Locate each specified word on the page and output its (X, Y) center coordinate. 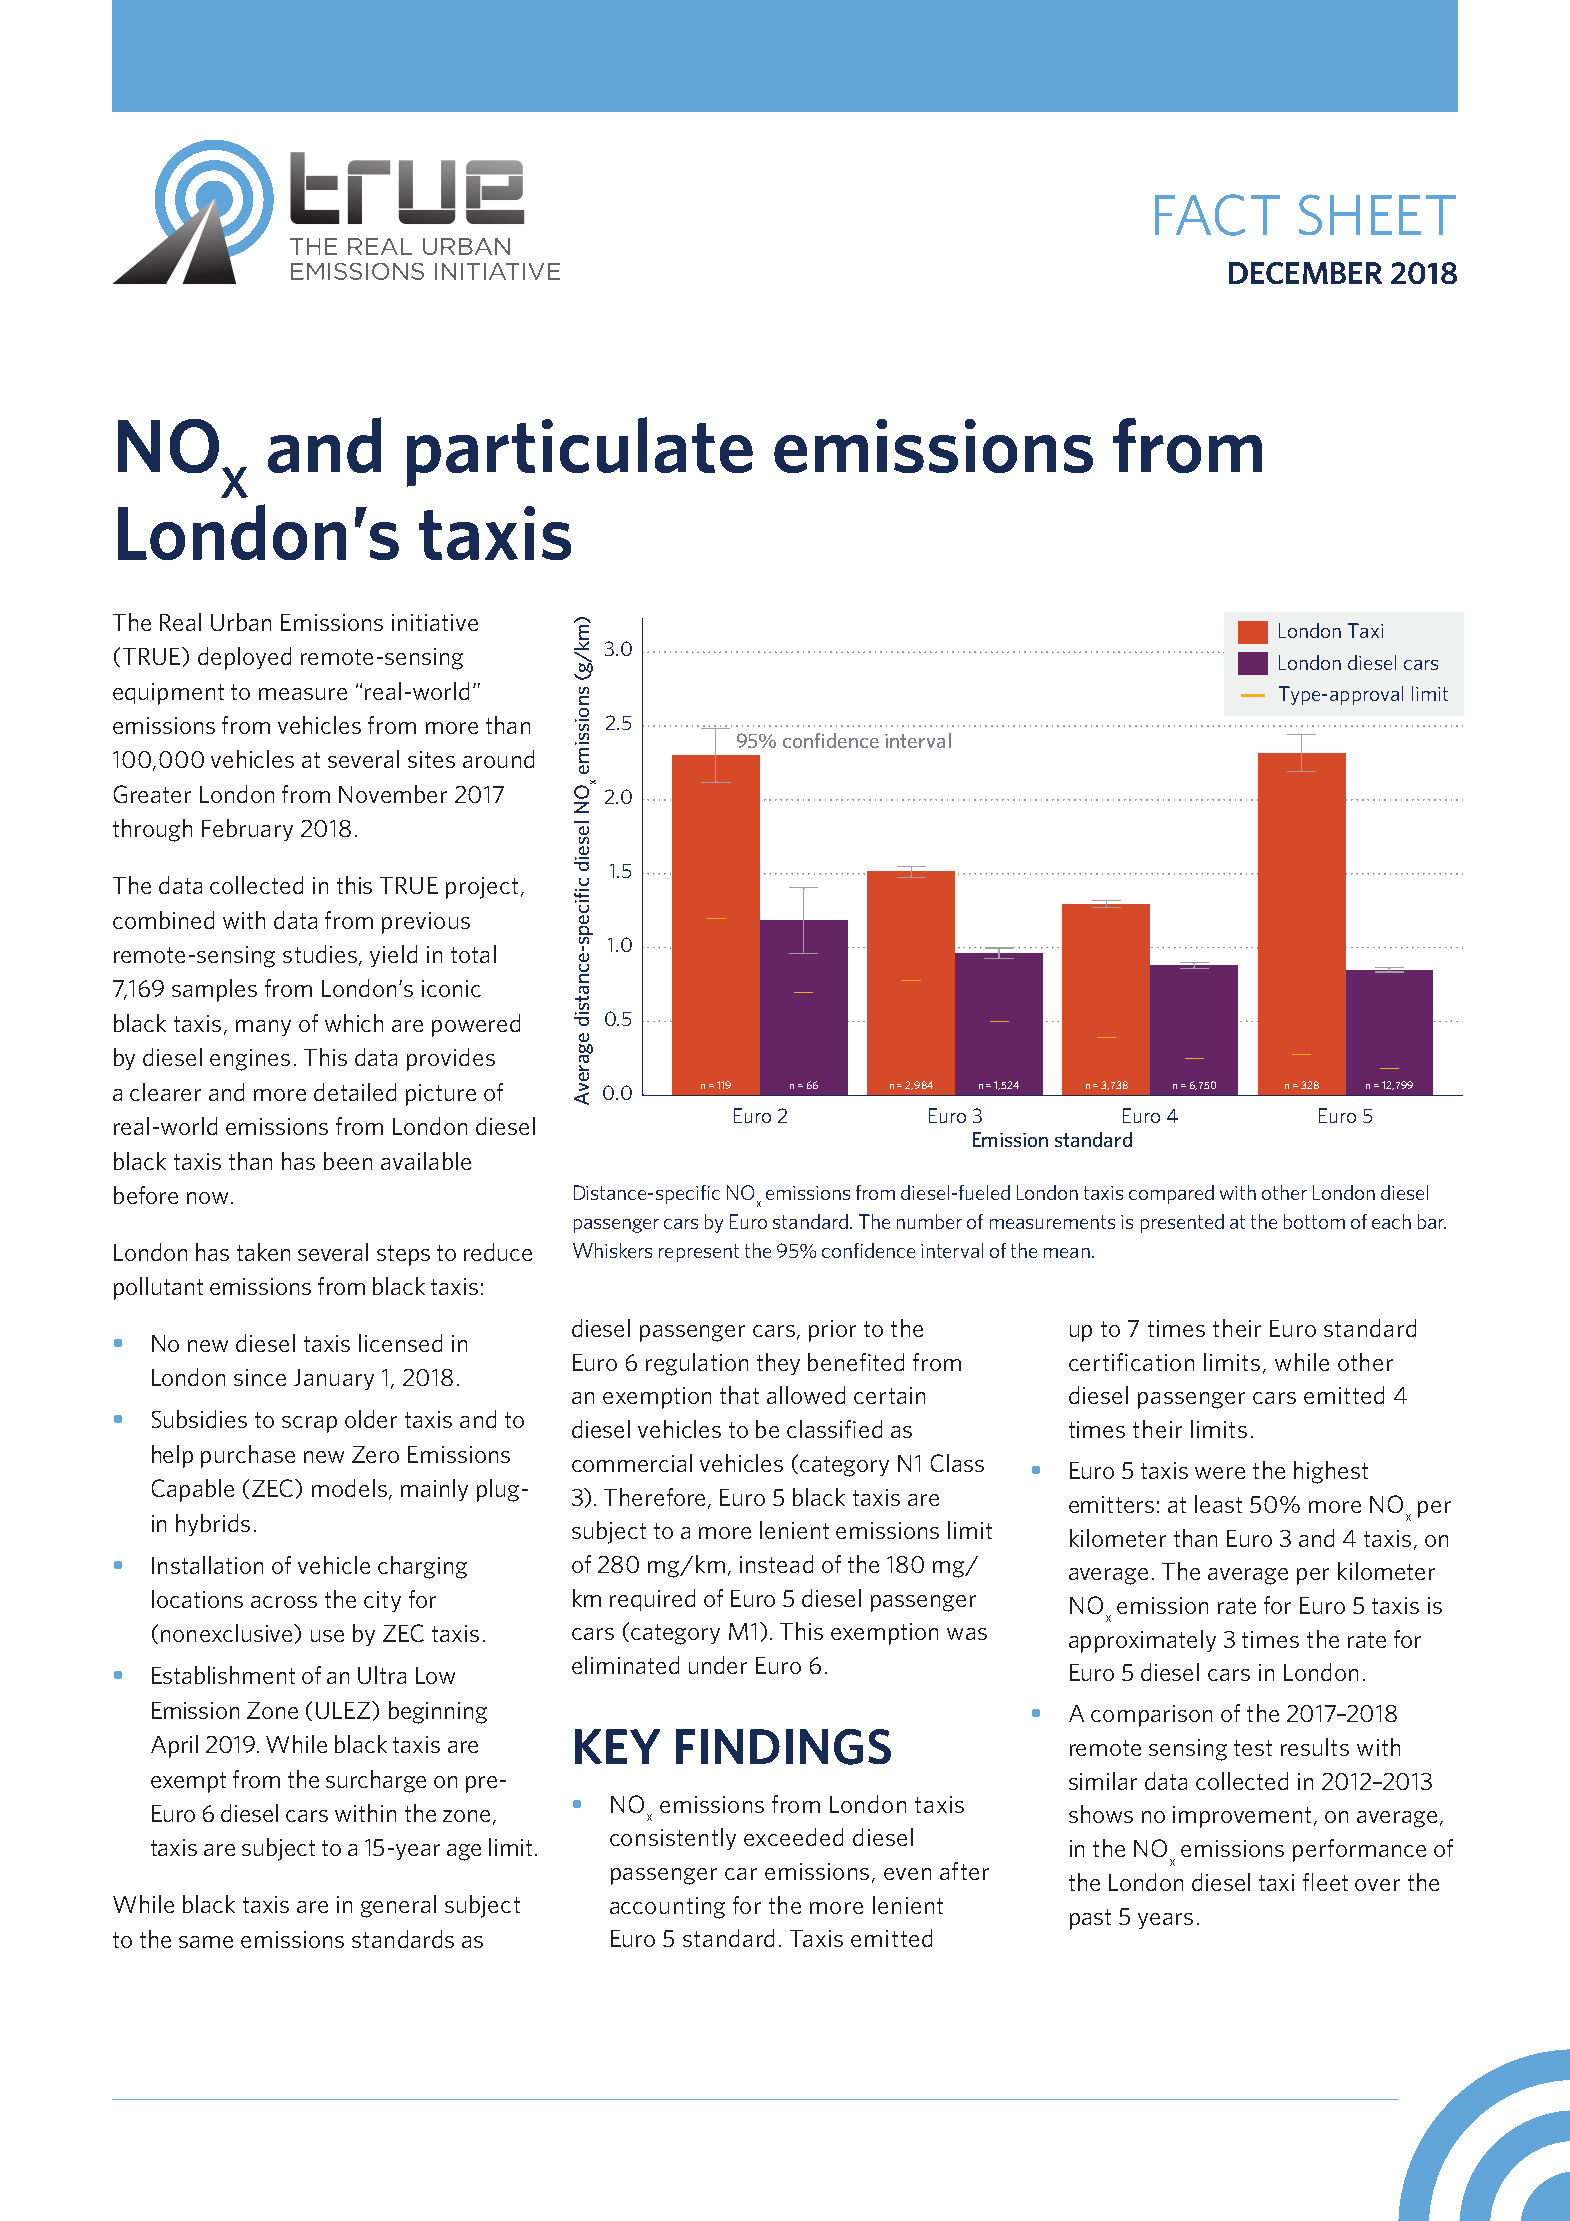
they (778, 1364)
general (398, 1906)
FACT (1217, 215)
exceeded (793, 1837)
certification (1131, 1362)
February (247, 830)
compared (1171, 1194)
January (334, 1379)
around (498, 759)
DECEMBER (1305, 273)
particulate (580, 452)
